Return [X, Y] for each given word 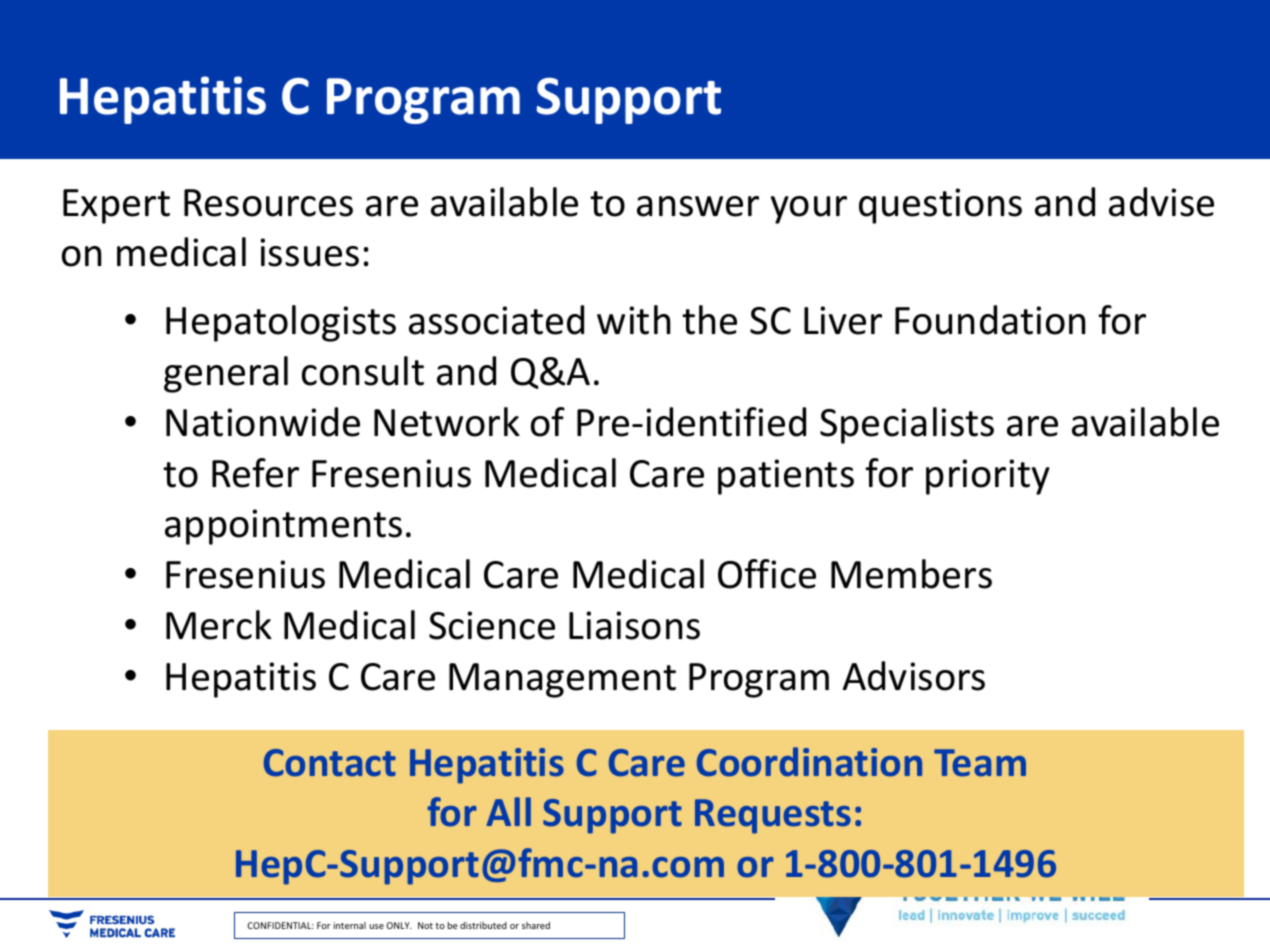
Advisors [914, 676]
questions [940, 206]
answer [698, 206]
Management [562, 680]
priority [988, 477]
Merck [219, 625]
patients [786, 477]
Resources [268, 203]
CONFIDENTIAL [280, 925]
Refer [255, 473]
